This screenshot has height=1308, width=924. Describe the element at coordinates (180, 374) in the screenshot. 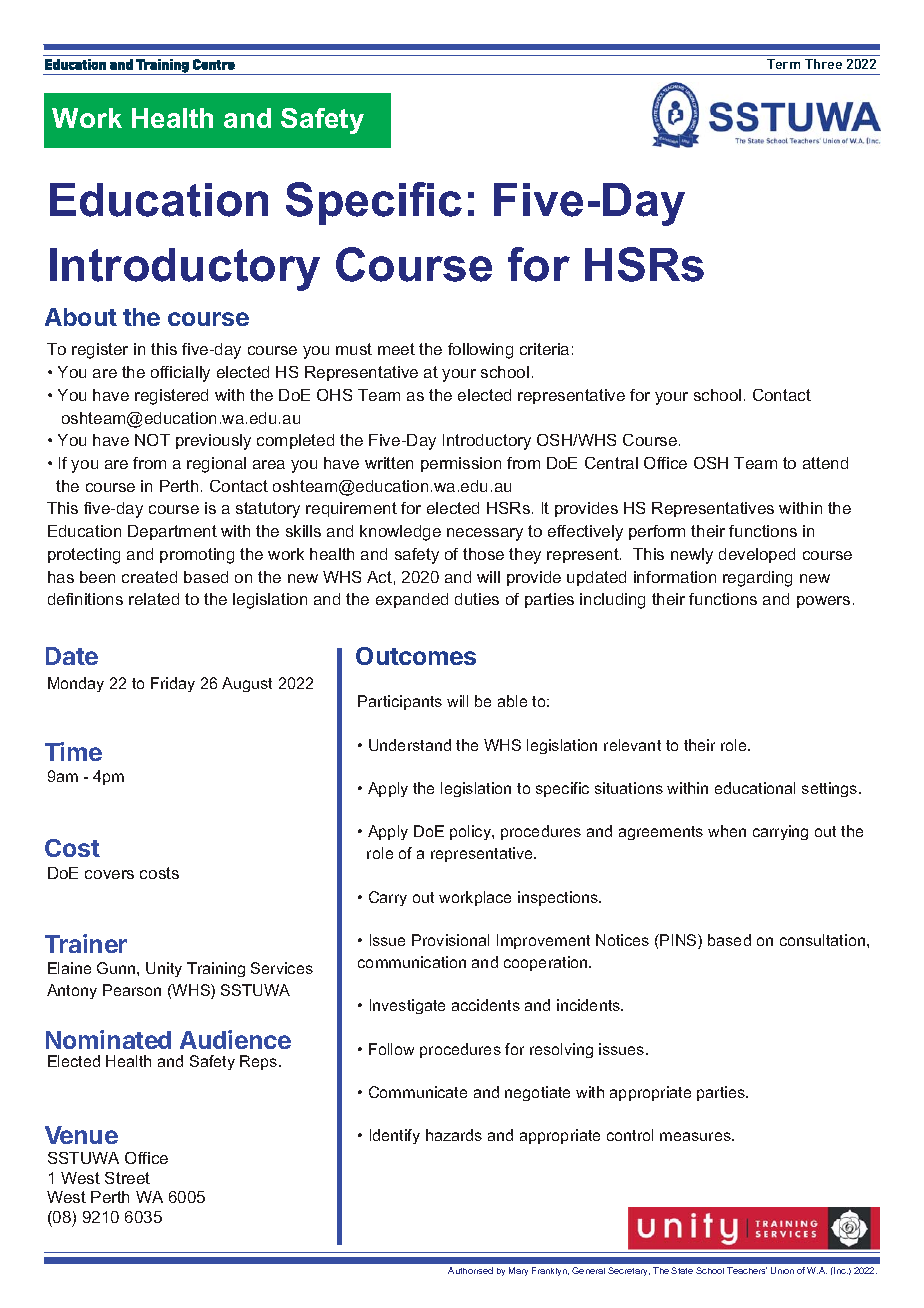

I see `officially` at that location.
